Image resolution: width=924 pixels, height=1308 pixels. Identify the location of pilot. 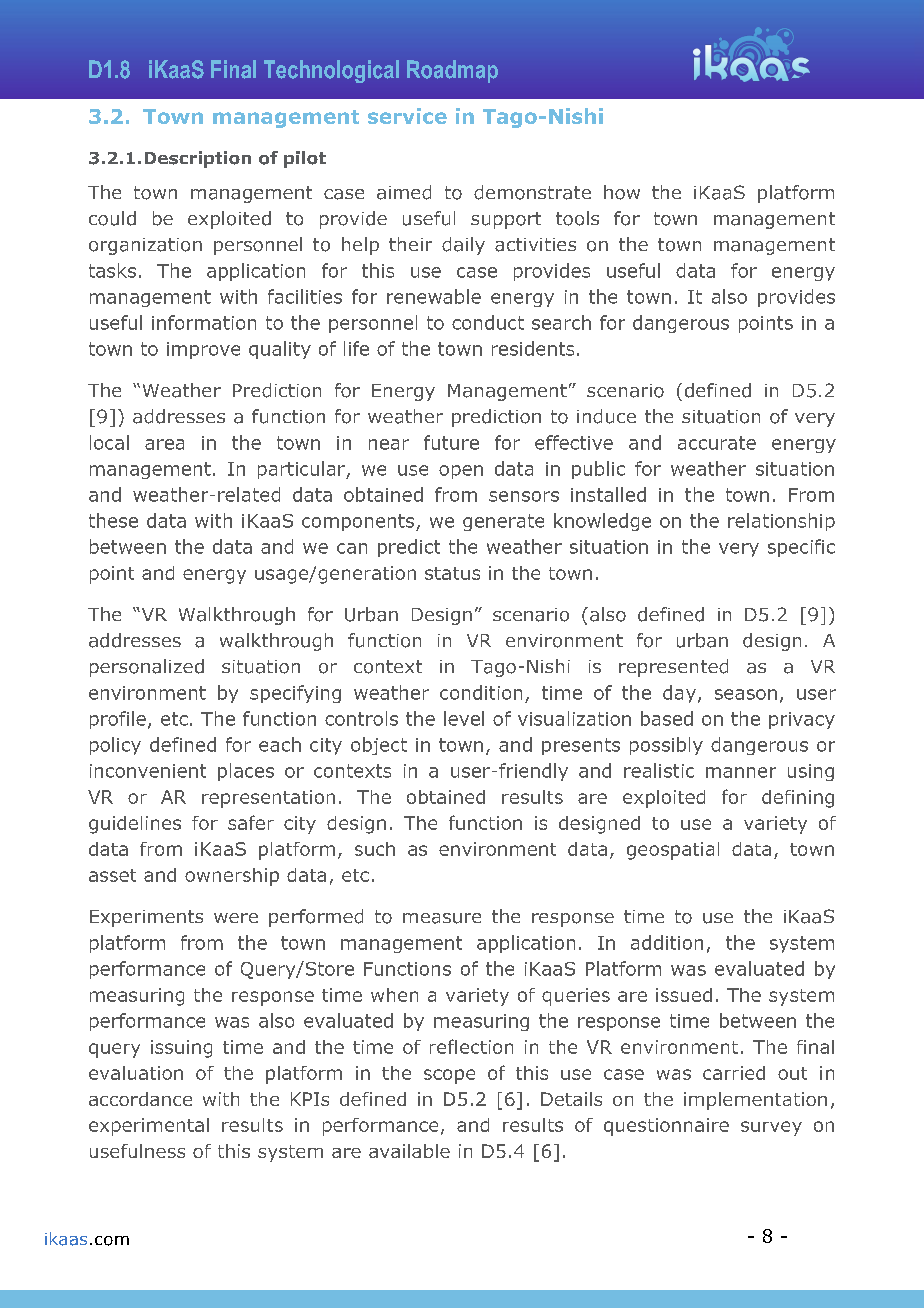
(305, 159).
